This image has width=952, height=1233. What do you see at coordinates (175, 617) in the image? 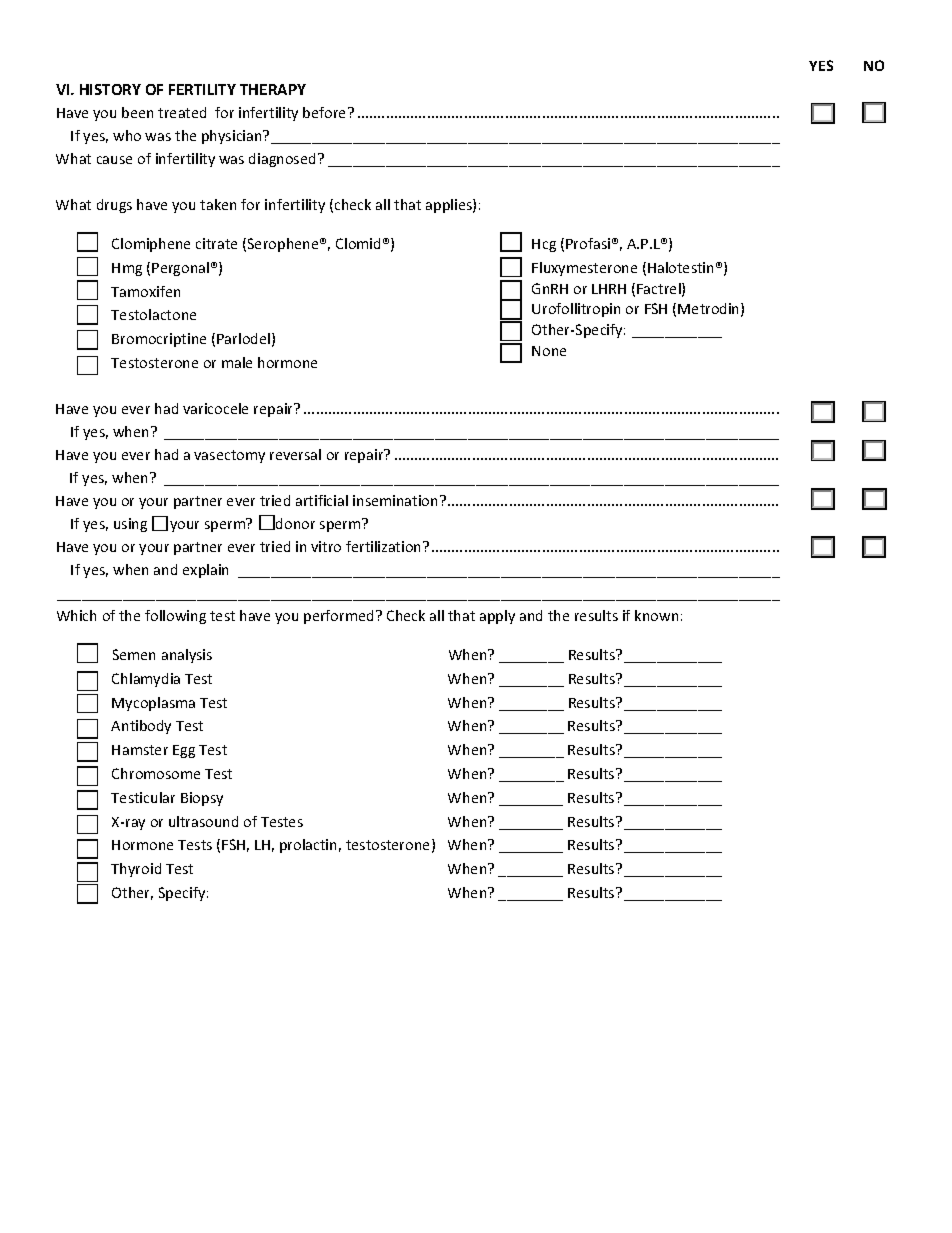
I see `following` at bounding box center [175, 617].
